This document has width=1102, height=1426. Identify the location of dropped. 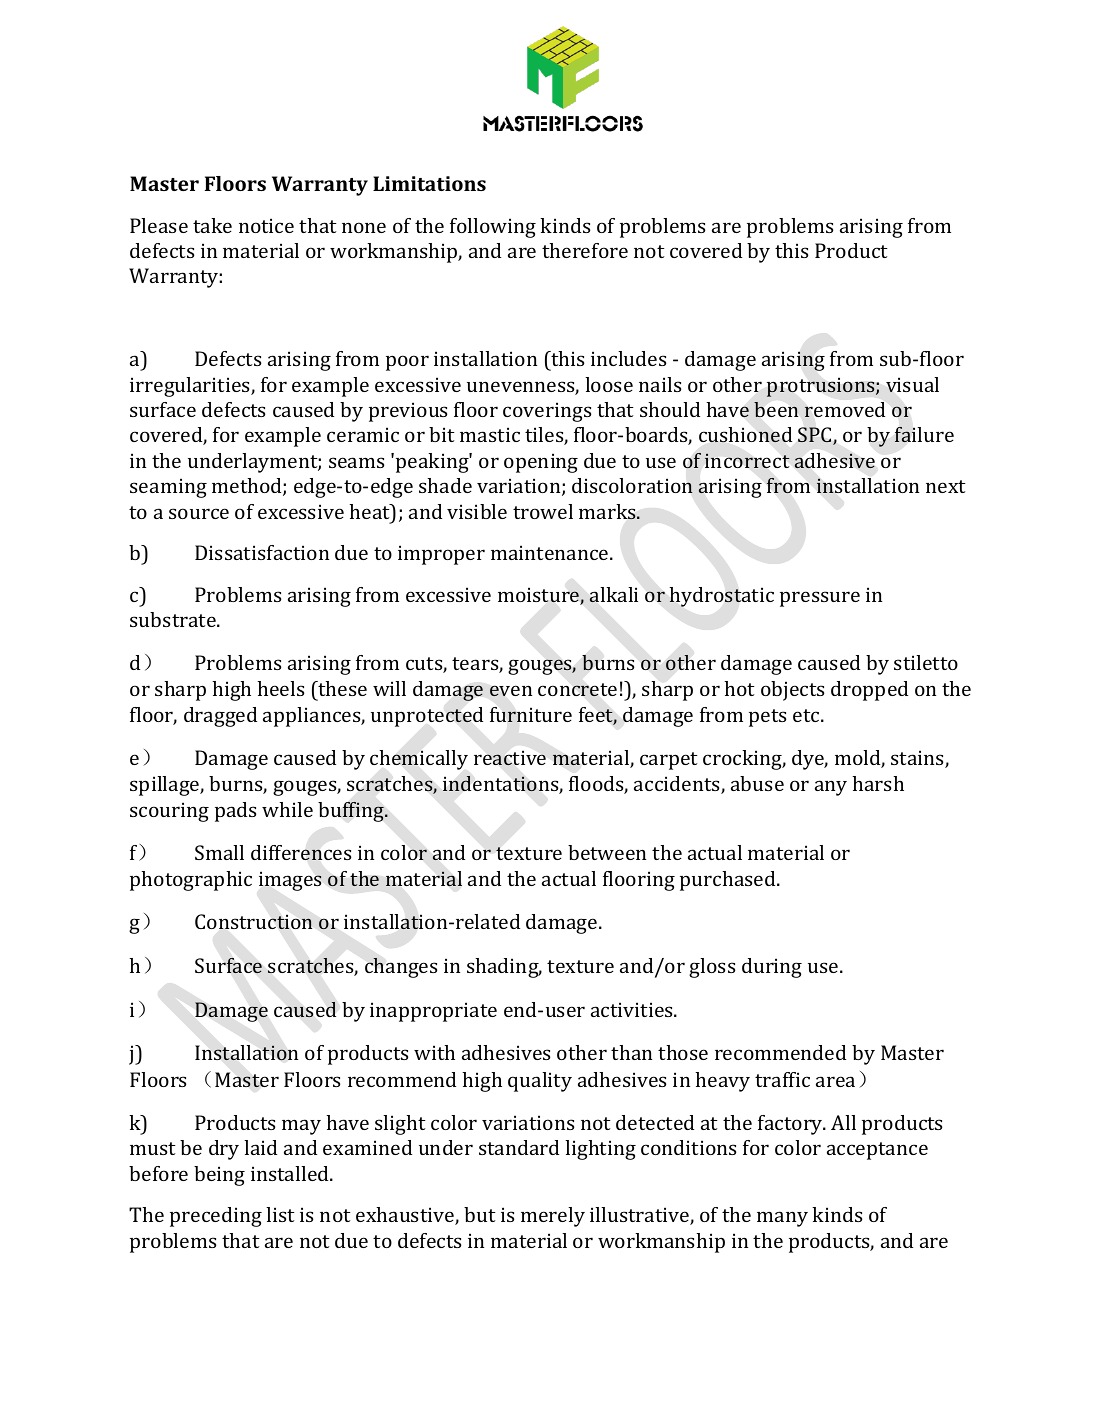
(869, 691).
